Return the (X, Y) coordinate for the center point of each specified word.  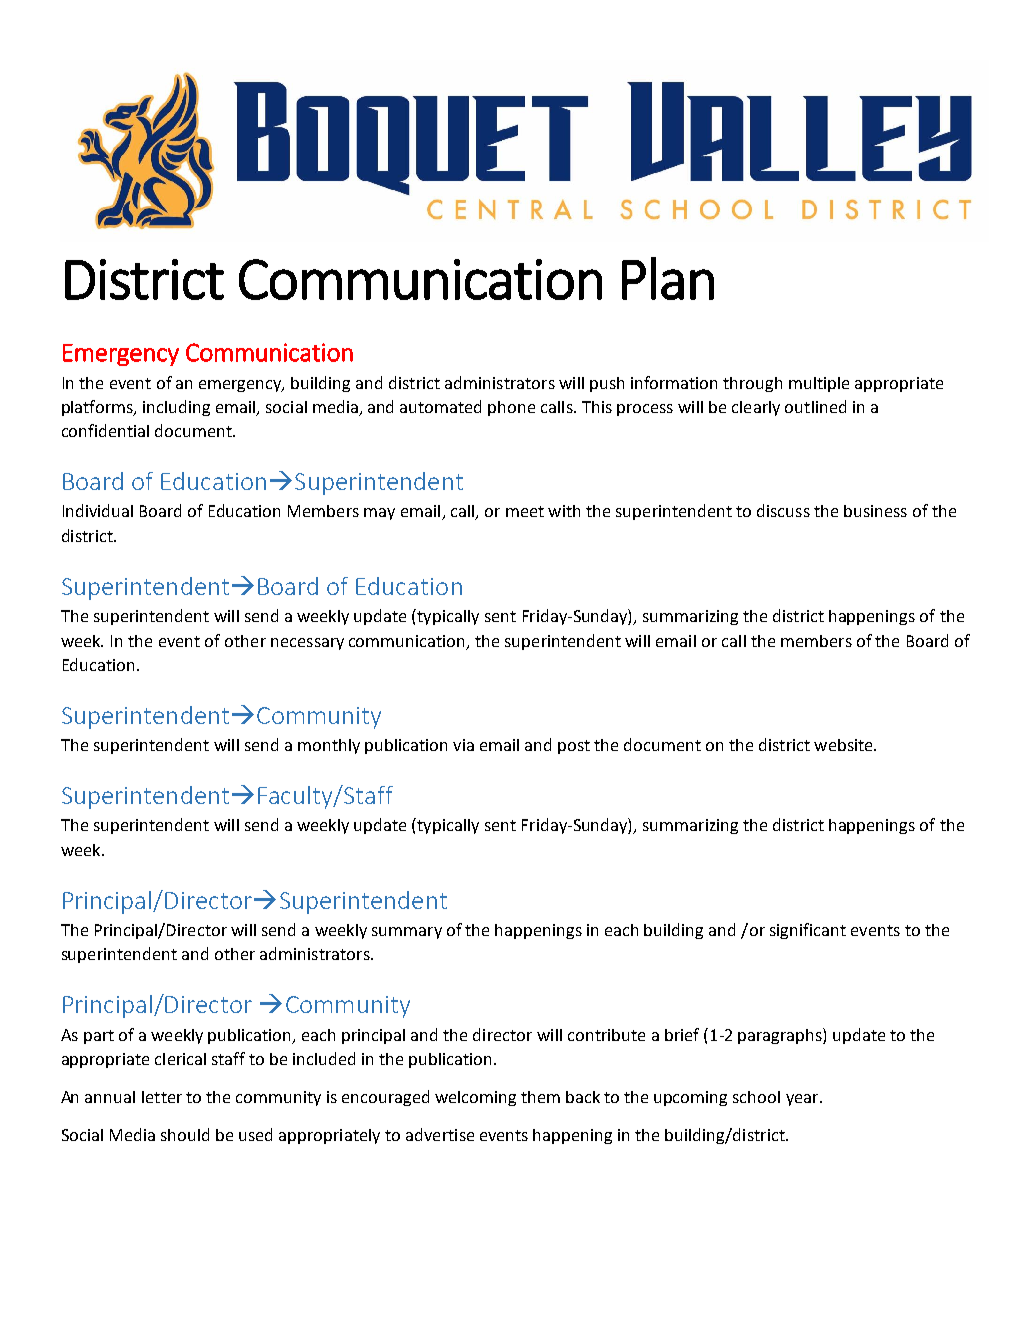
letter (162, 1097)
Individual (98, 510)
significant (808, 931)
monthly (329, 746)
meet (525, 511)
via (463, 745)
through (752, 384)
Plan (668, 278)
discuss (783, 510)
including (176, 408)
